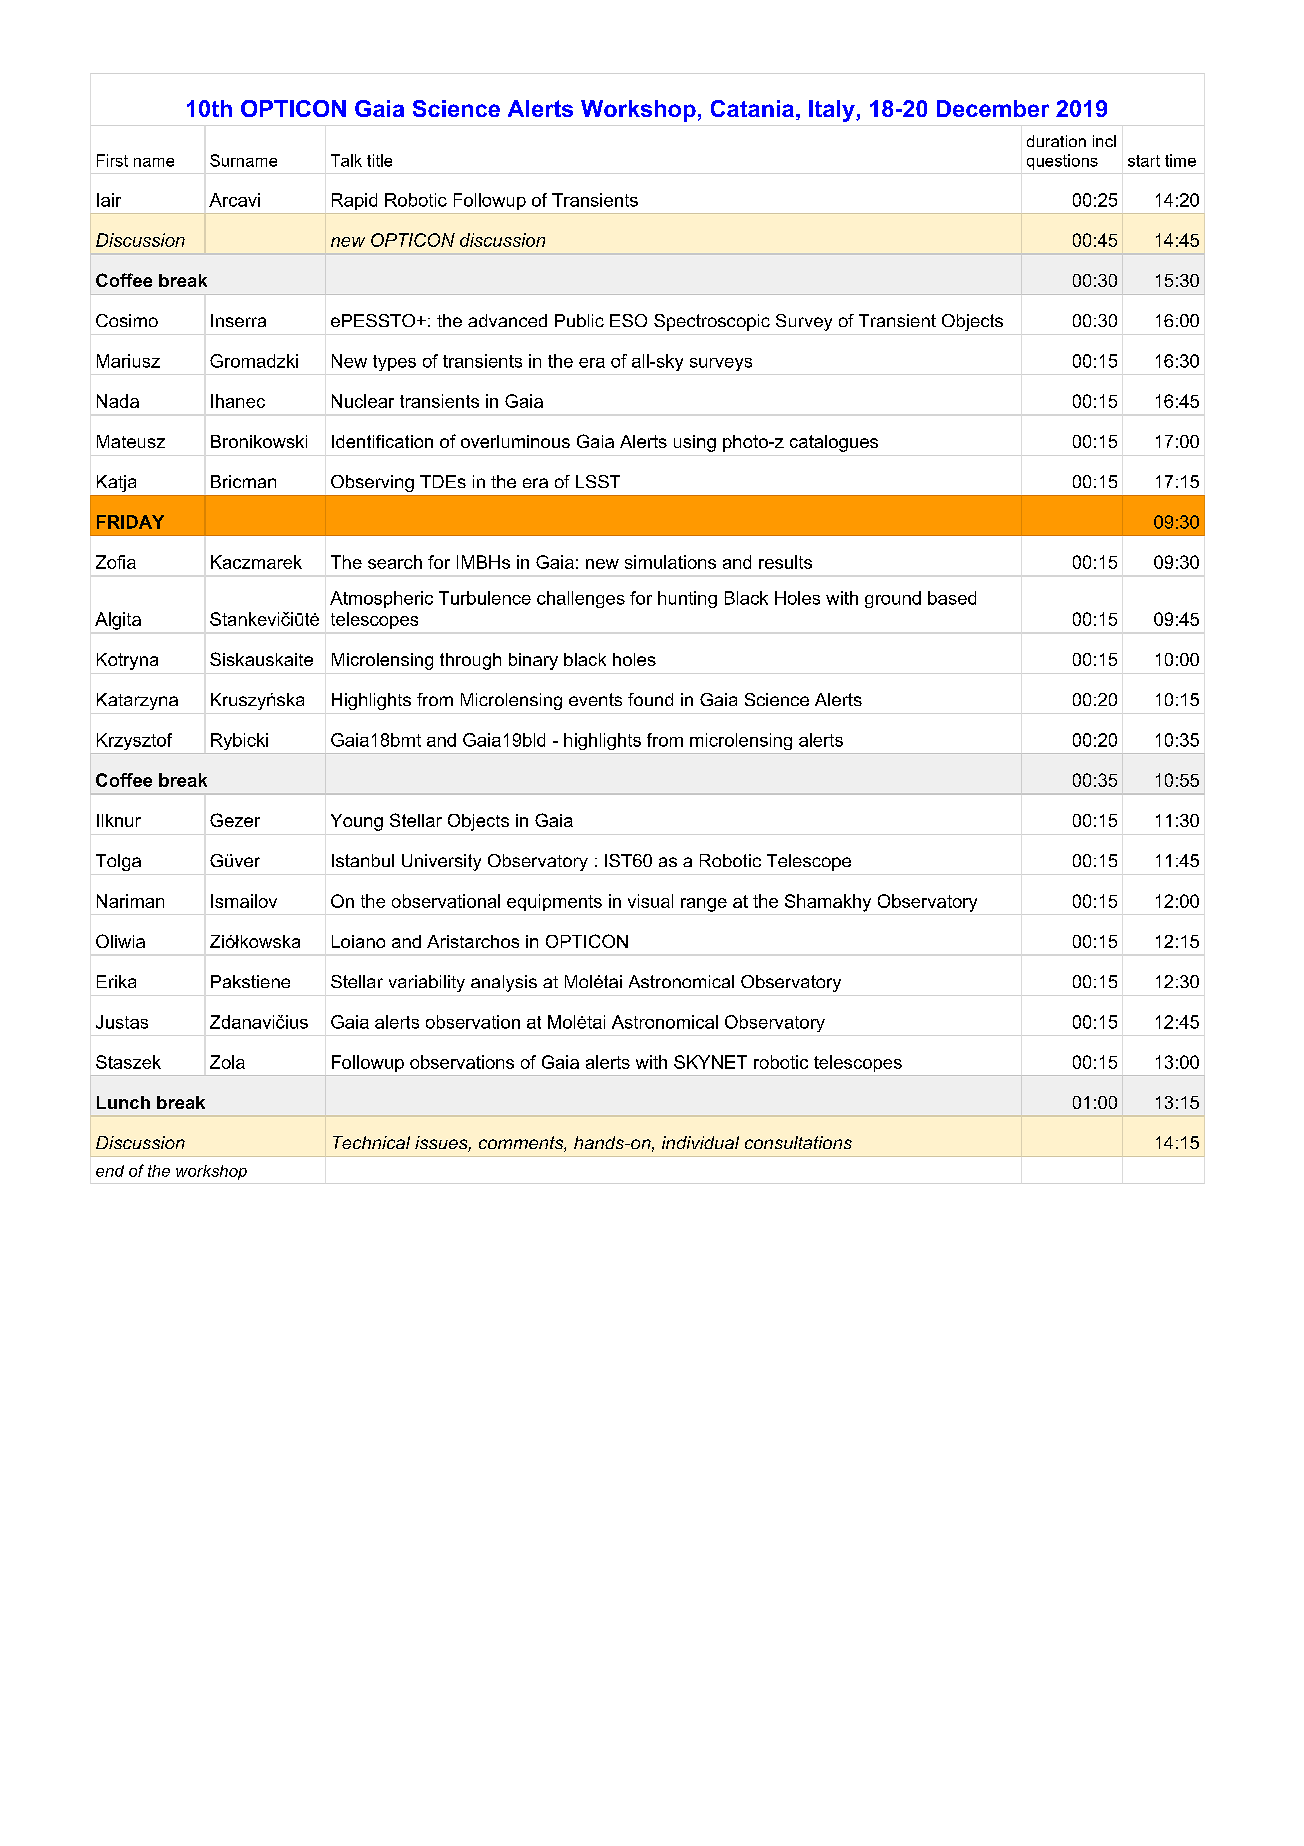 The width and height of the screenshot is (1304, 1846). I want to click on Mateusz, so click(131, 441).
